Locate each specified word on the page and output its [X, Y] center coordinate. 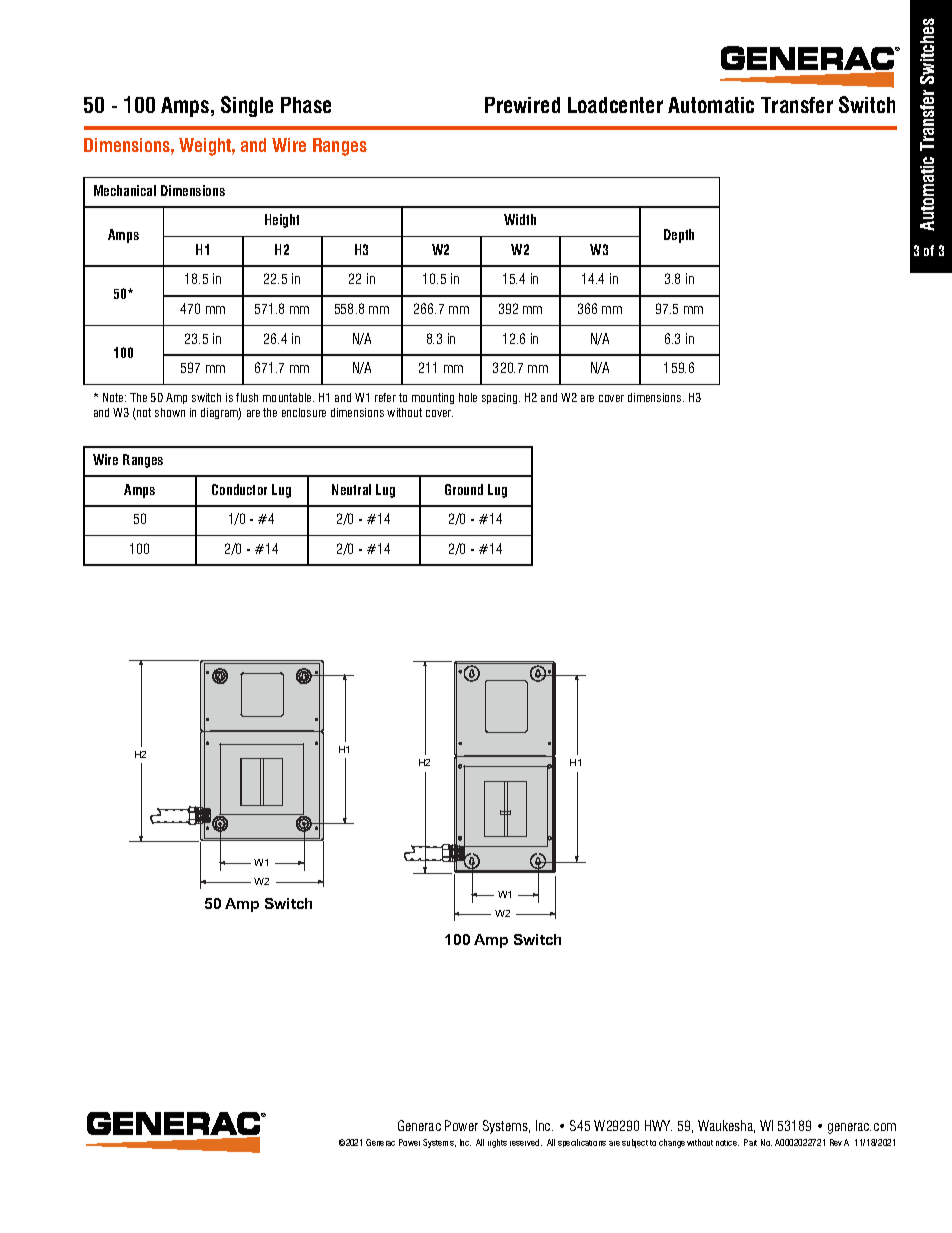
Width [520, 219]
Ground [464, 489]
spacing [501, 398]
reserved [526, 1142]
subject [635, 1143]
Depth [679, 236]
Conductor [239, 489]
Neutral [351, 489]
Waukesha [726, 1126]
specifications [582, 1143]
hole [468, 397]
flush [247, 397]
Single [247, 106]
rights [497, 1143]
